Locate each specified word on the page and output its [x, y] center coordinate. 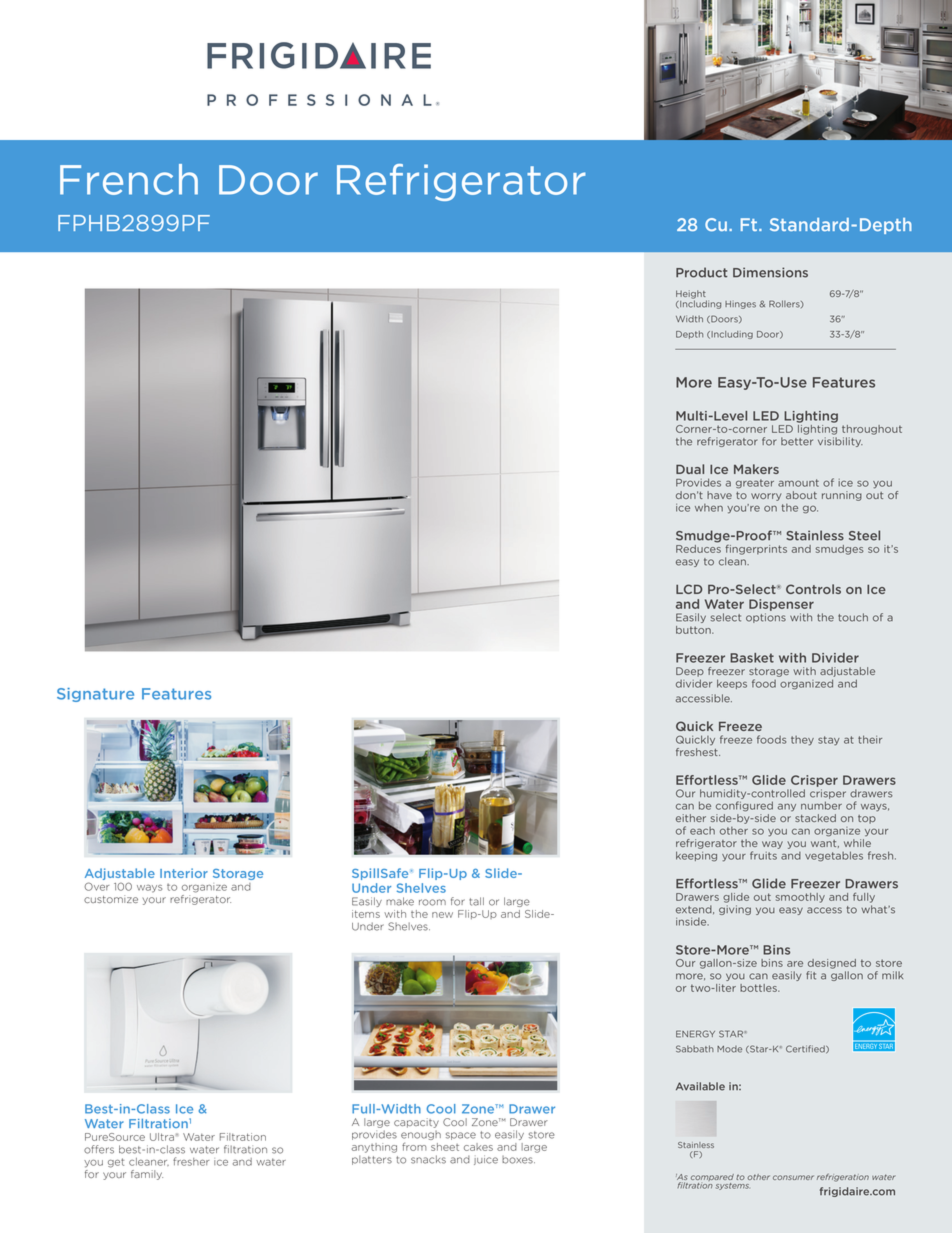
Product [701, 272]
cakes [478, 1147]
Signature [95, 695]
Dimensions [770, 272]
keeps [732, 684]
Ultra [162, 1137]
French [129, 179]
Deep [690, 672]
